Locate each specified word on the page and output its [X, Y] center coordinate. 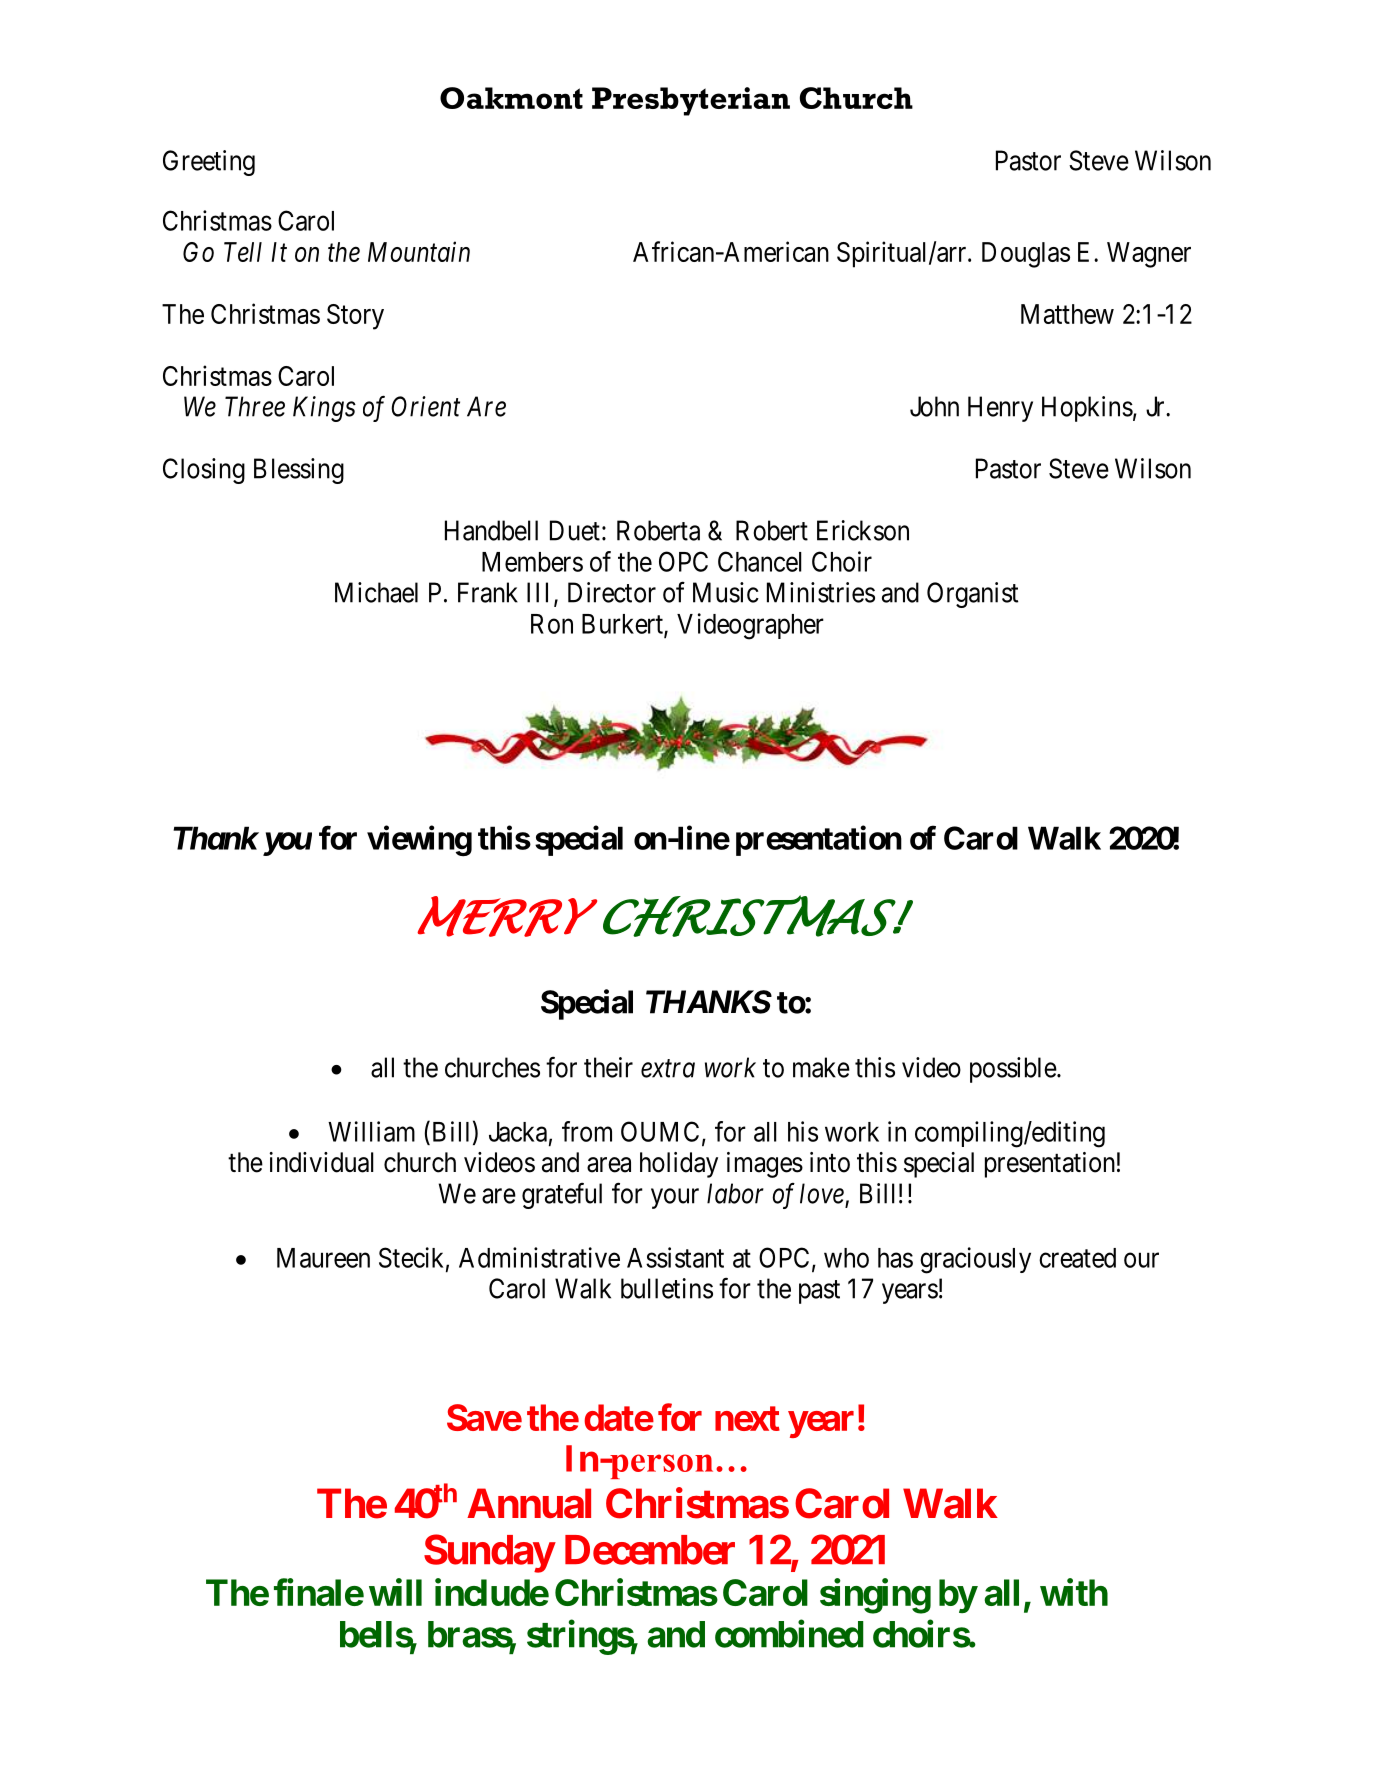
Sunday [489, 1553]
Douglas [1026, 255]
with [1074, 1592]
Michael [376, 592]
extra [668, 1069]
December [650, 1550]
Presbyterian [691, 101]
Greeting [209, 163]
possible [1013, 1070]
